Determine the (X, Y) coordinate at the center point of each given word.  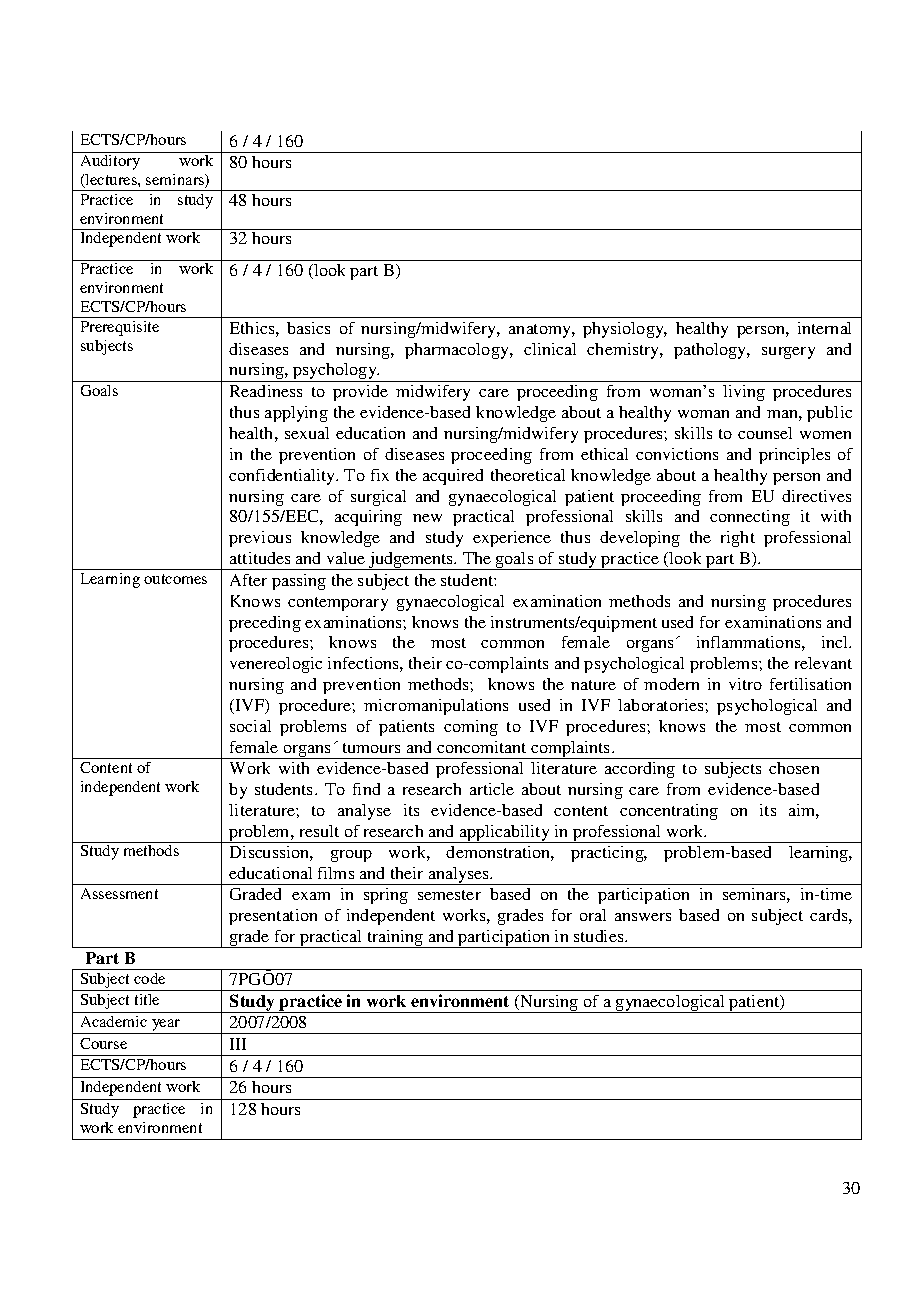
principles (794, 456)
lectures (111, 181)
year (166, 1026)
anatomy (541, 331)
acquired (453, 477)
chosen (794, 768)
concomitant (481, 747)
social (250, 726)
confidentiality (283, 477)
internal (824, 328)
